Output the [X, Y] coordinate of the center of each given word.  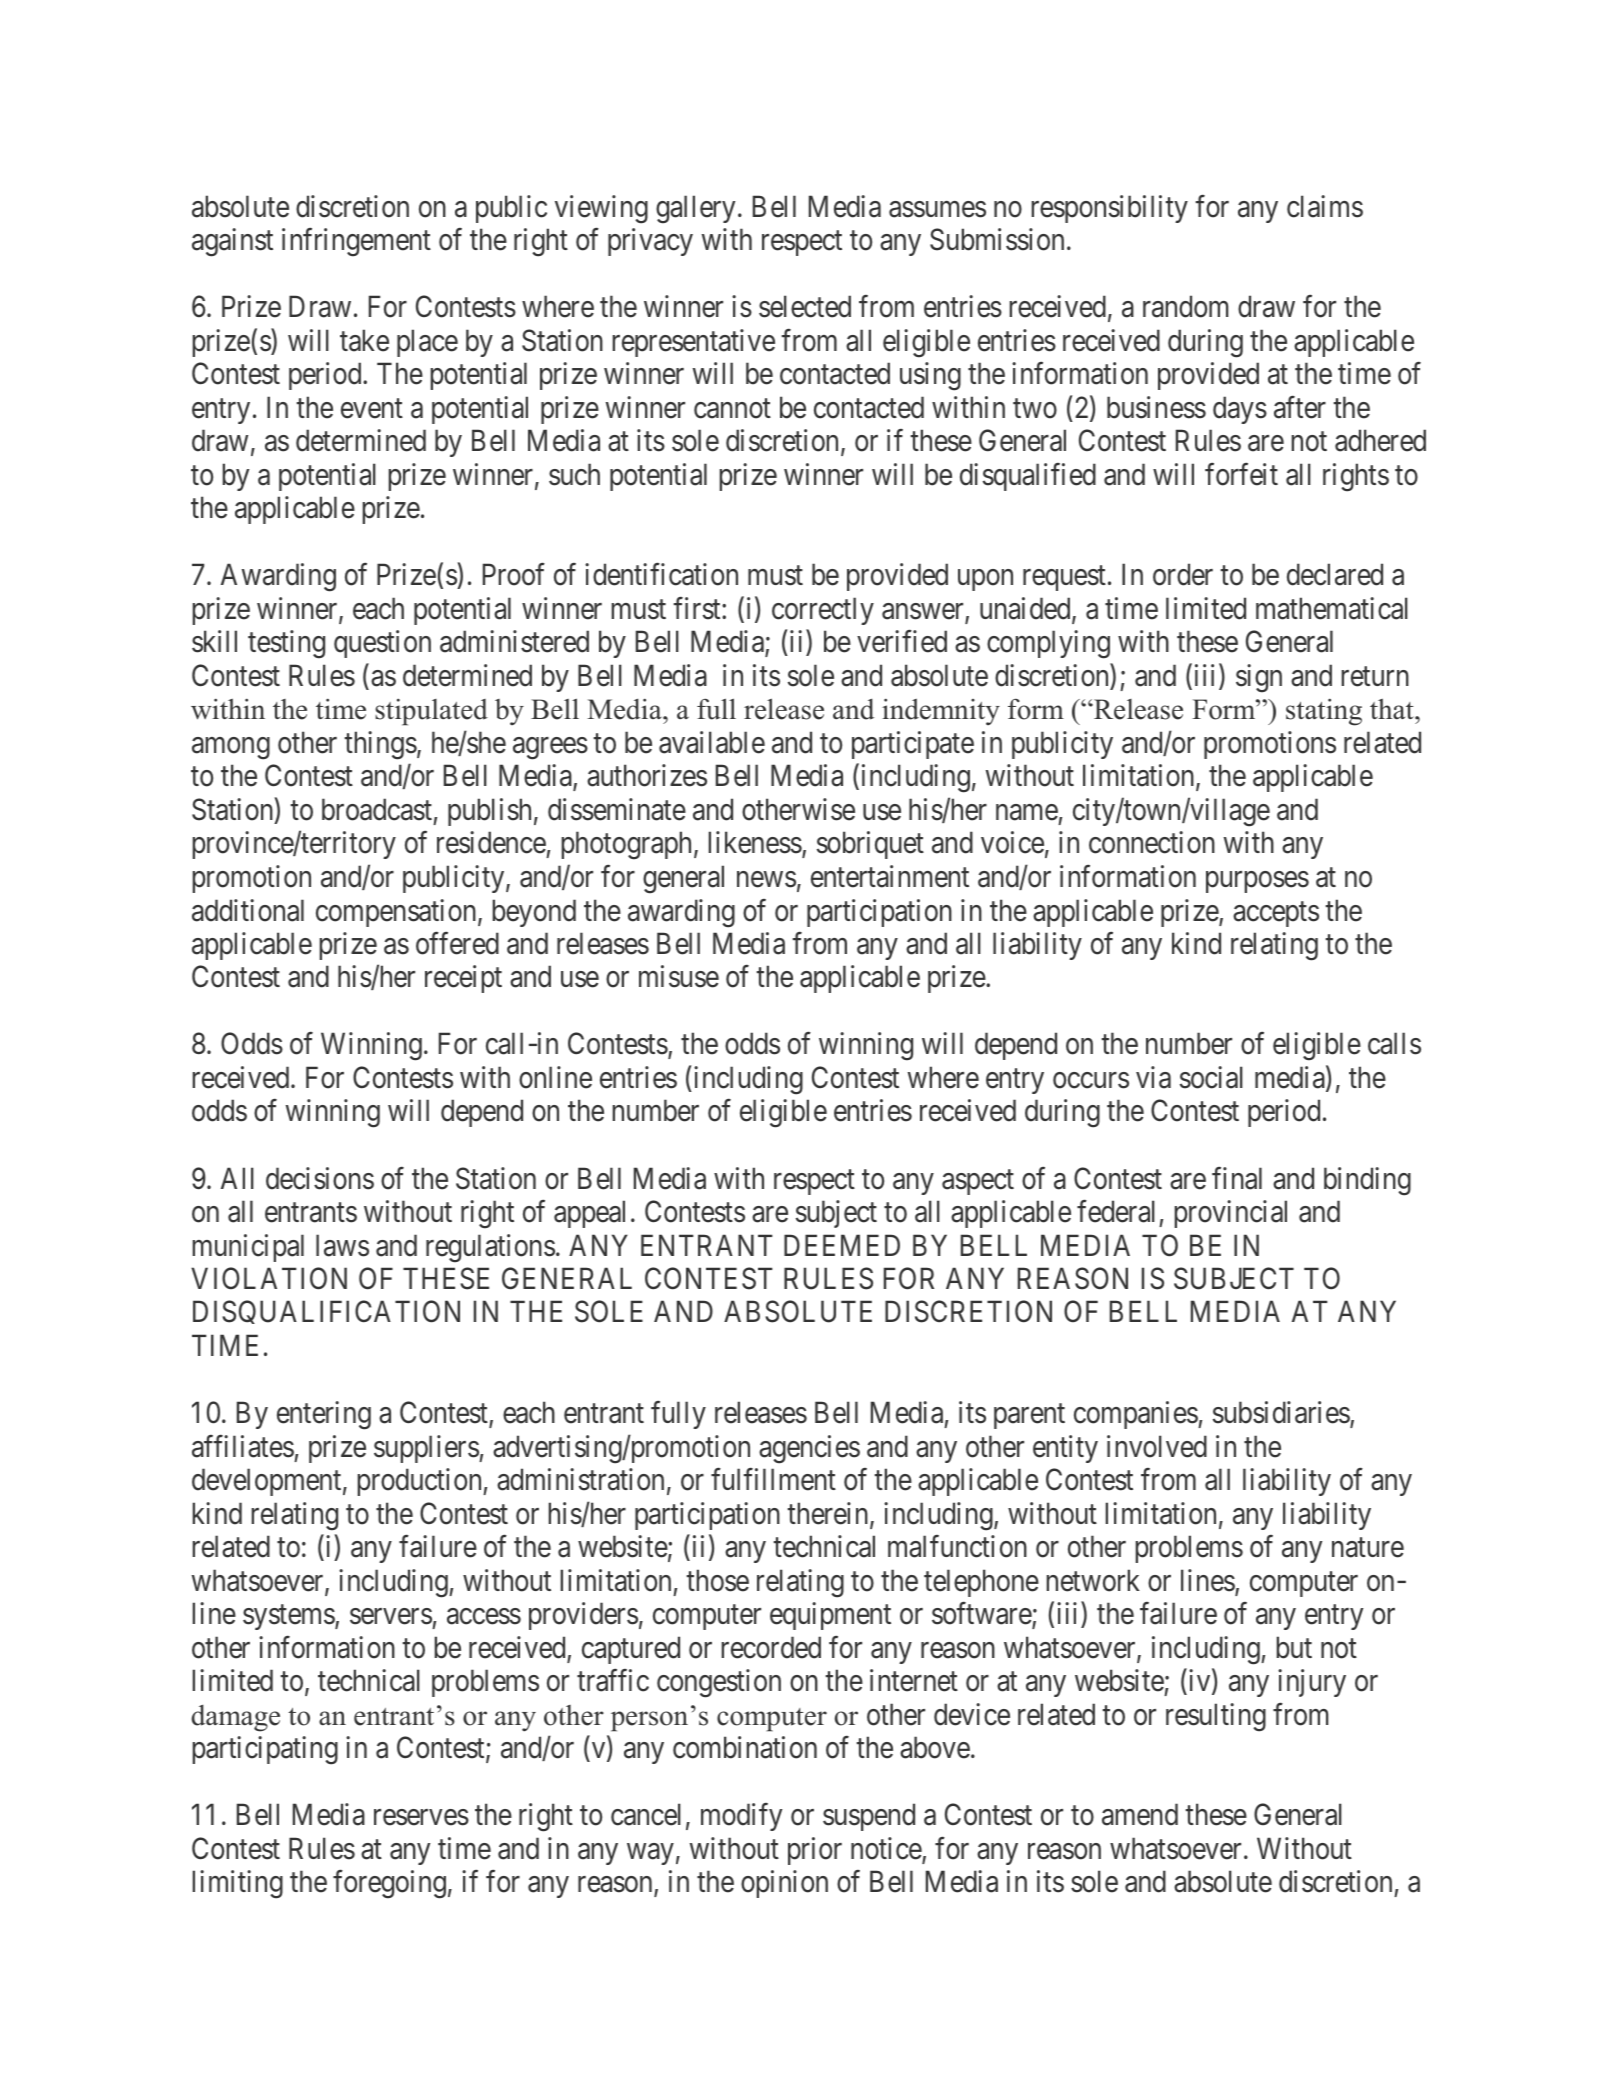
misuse [679, 976]
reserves [421, 1818]
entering [324, 1415]
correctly [823, 611]
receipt [463, 979]
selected [805, 306]
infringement [356, 242]
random [1186, 306]
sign [1259, 678]
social [1211, 1077]
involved [1157, 1446]
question [382, 644]
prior [815, 1851]
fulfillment [773, 1479]
